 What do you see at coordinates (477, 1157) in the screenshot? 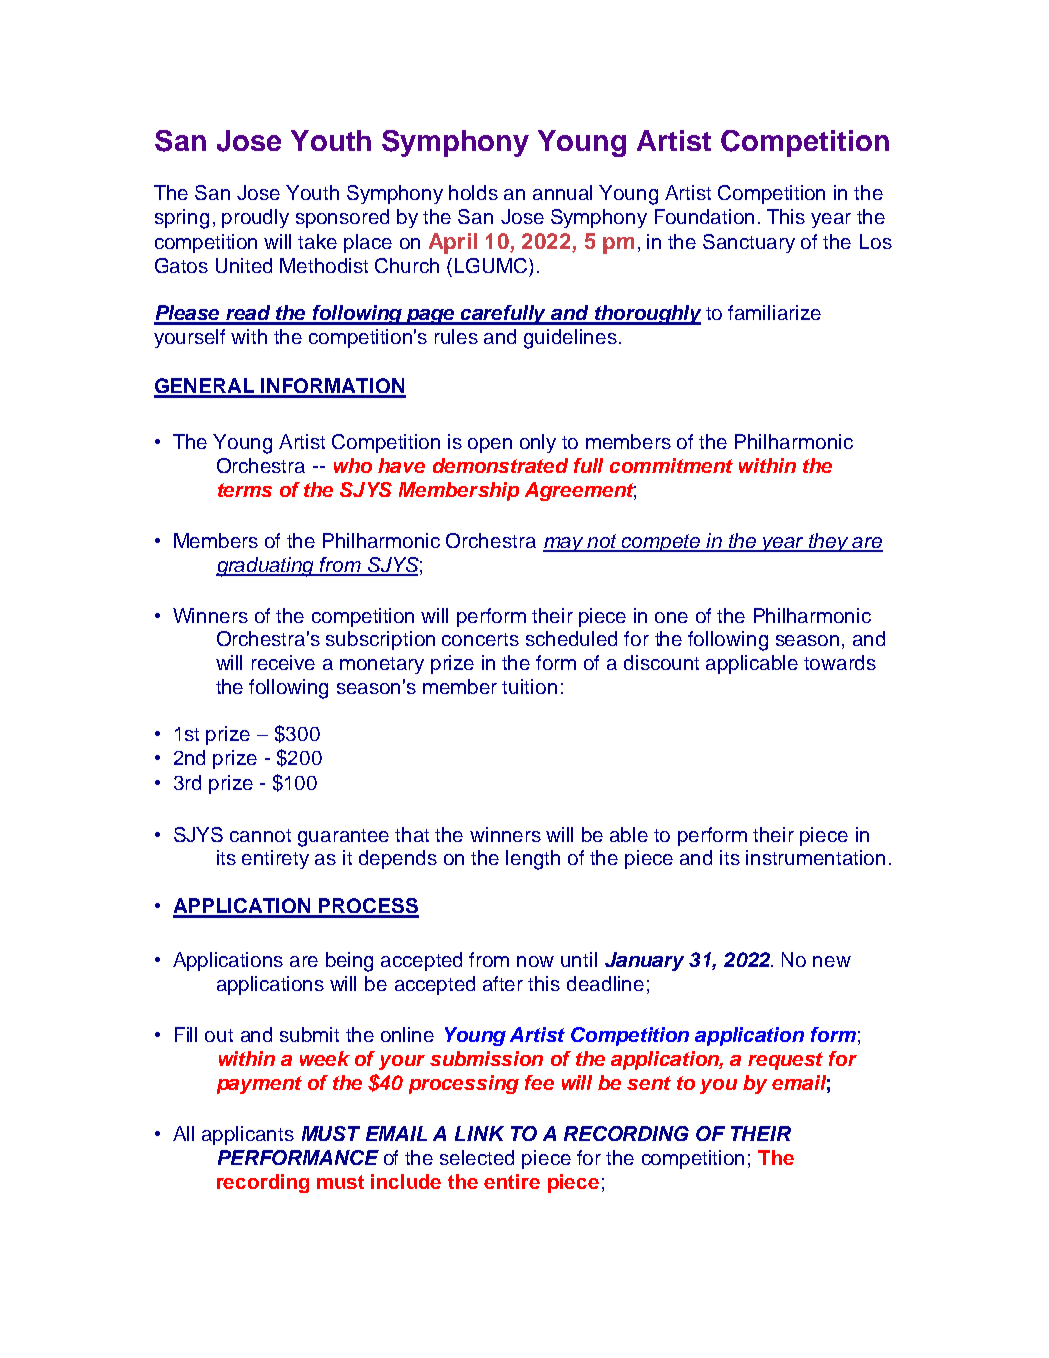
I see `selected` at bounding box center [477, 1157].
